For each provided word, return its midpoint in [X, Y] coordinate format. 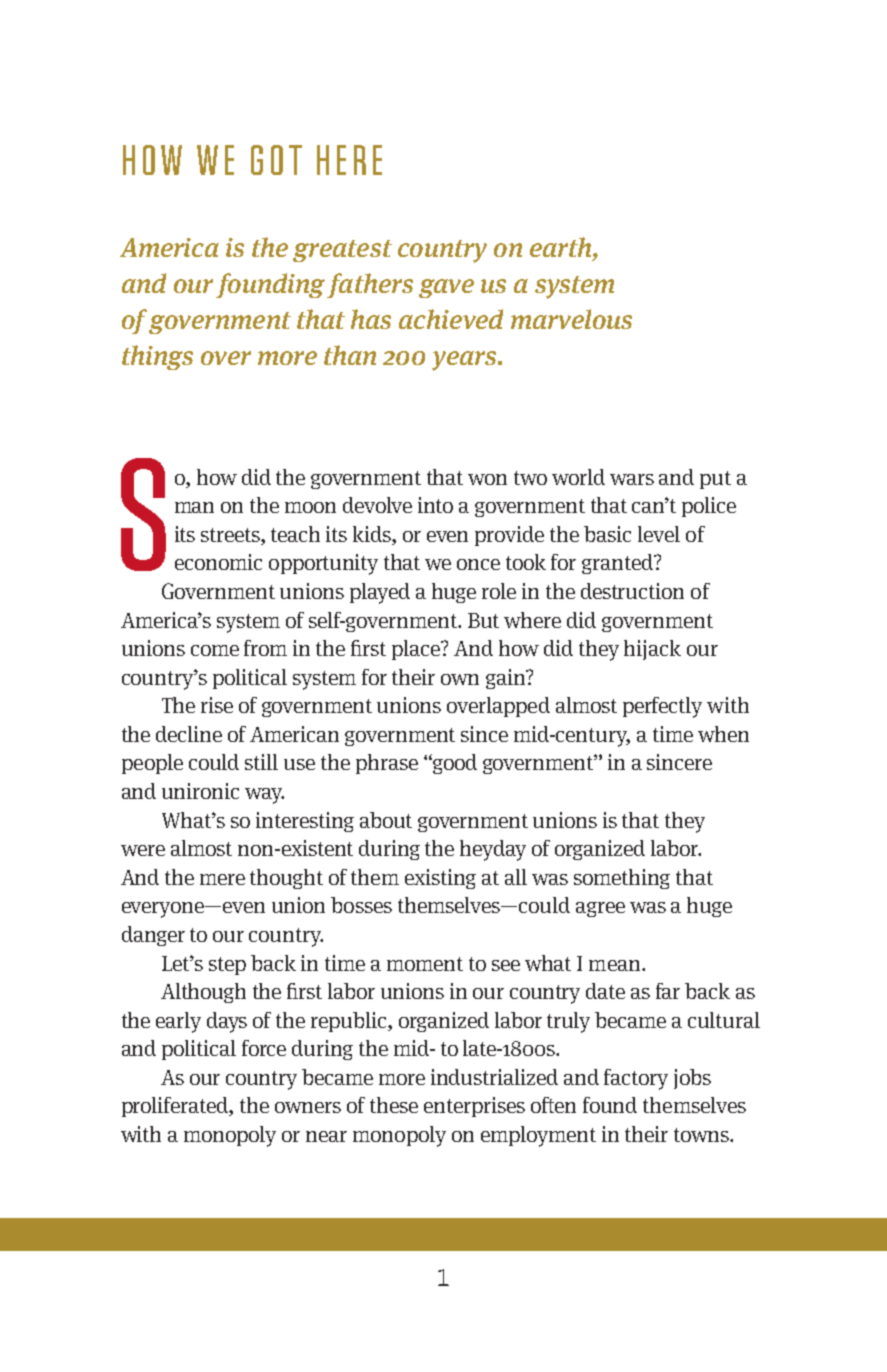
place [417, 650]
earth [562, 248]
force [264, 1048]
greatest [342, 251]
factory [636, 1079]
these [394, 1105]
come [215, 650]
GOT [276, 160]
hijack [652, 650]
